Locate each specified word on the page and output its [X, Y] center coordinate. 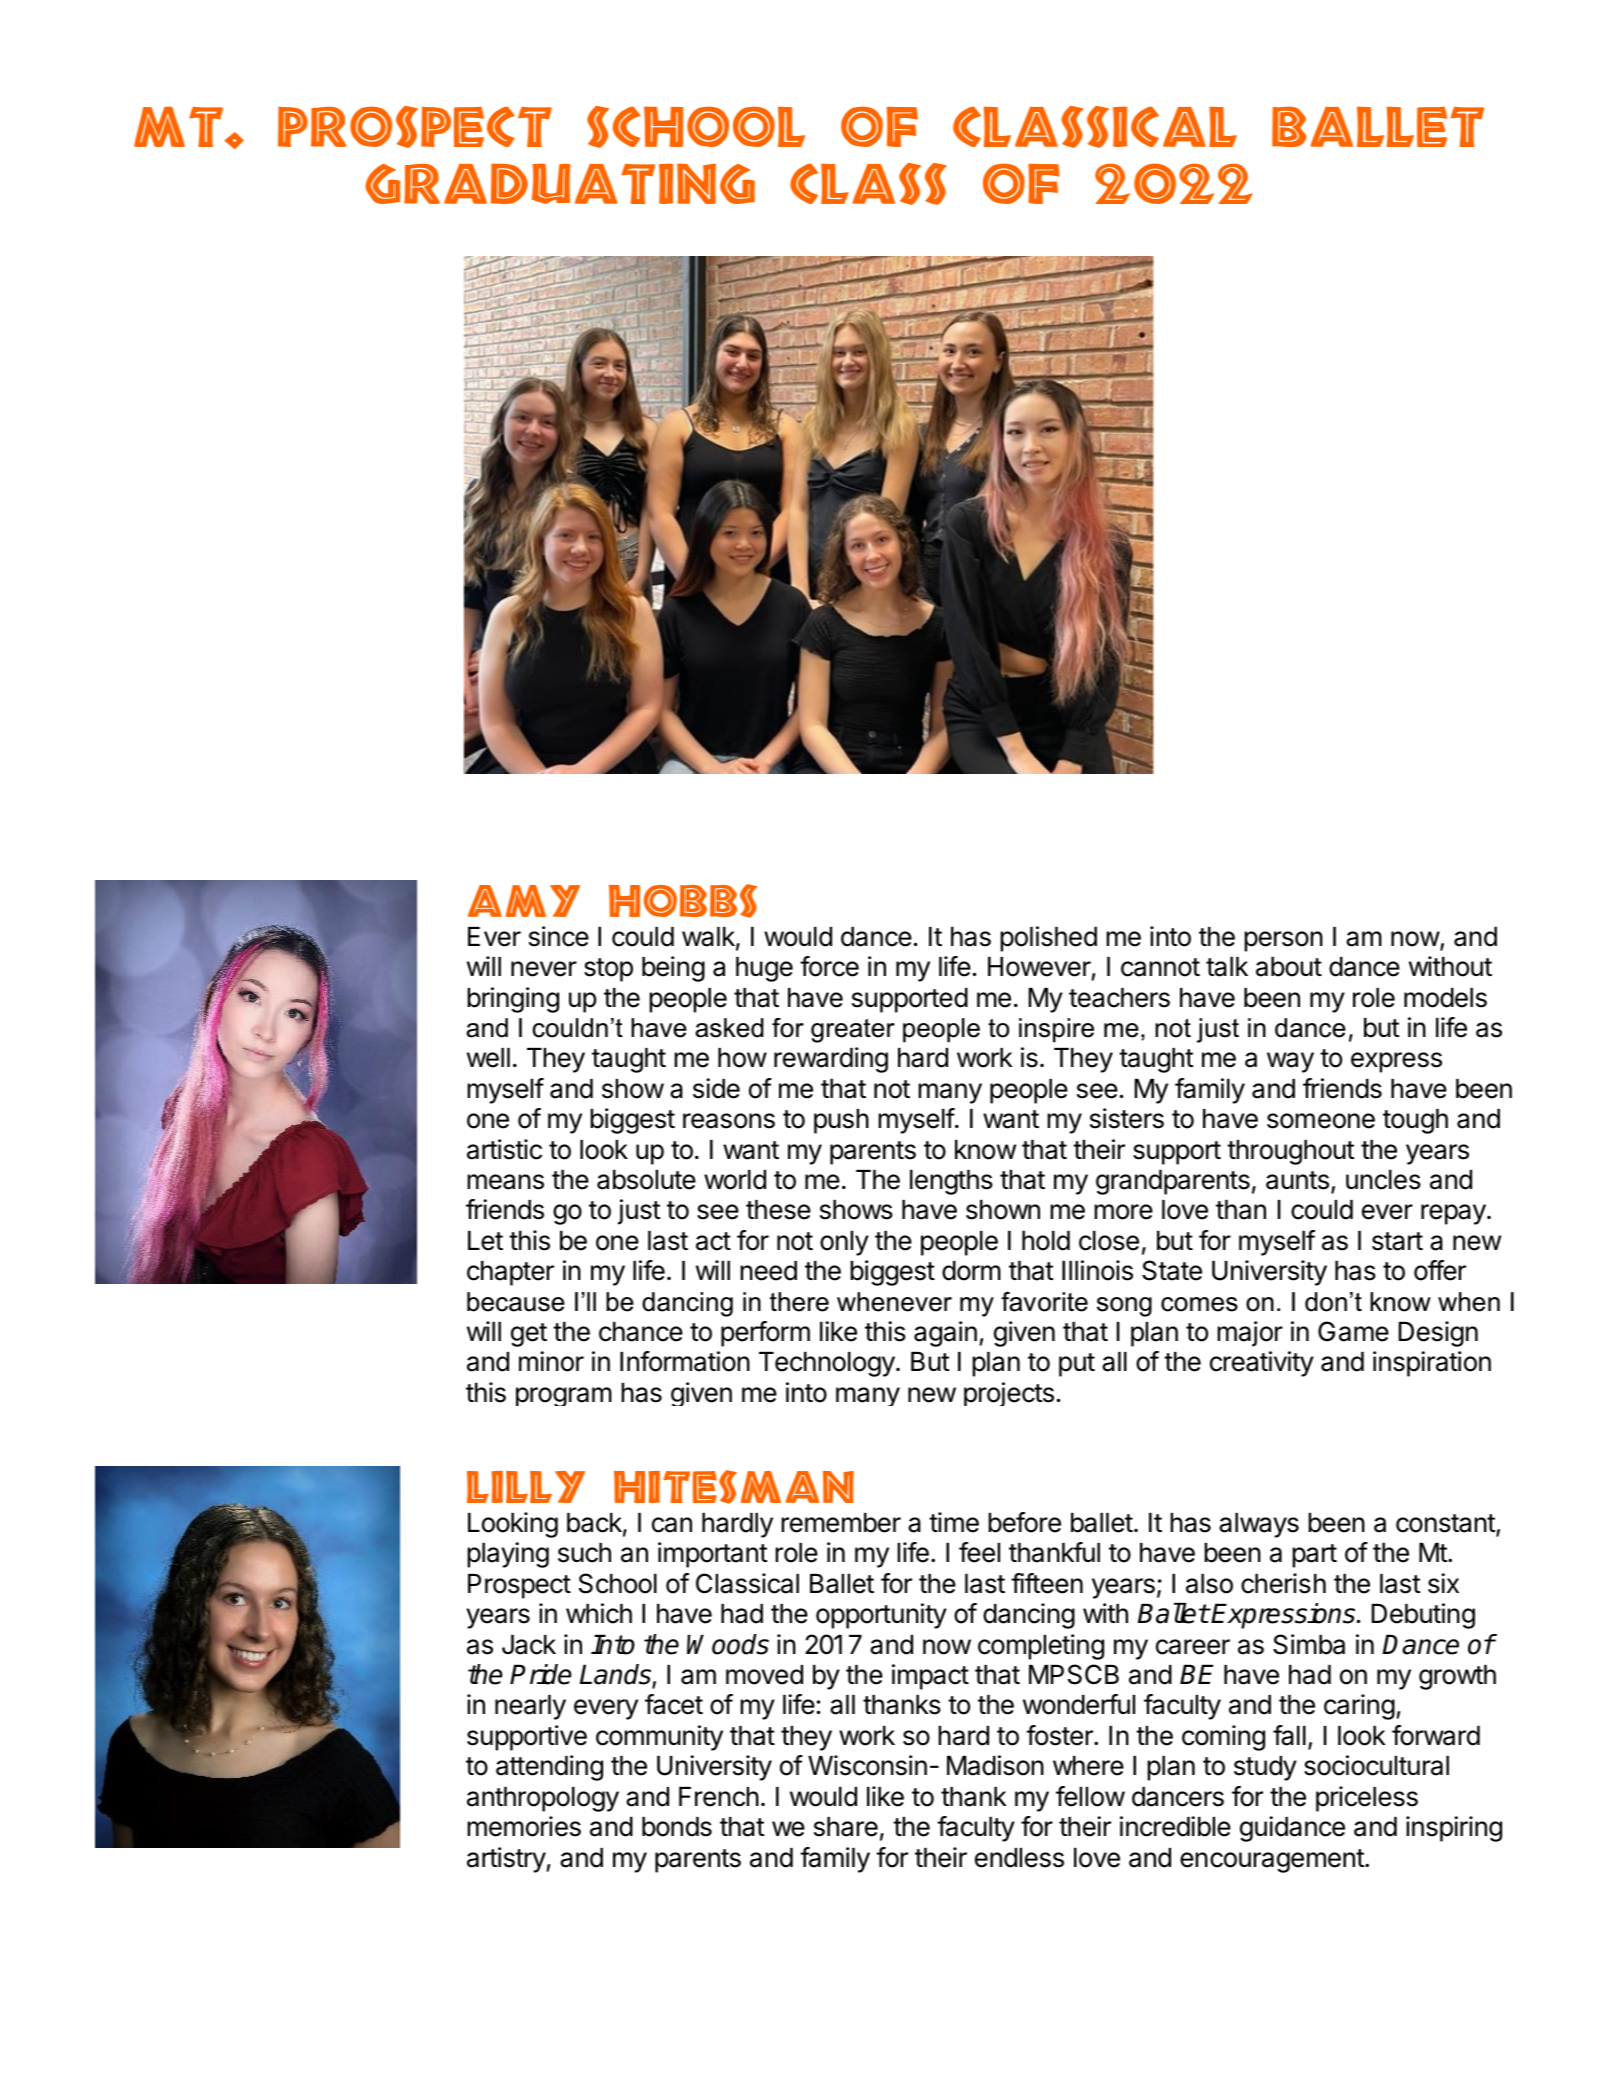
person [1283, 941]
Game [1353, 1331]
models [1445, 998]
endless [1019, 1858]
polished [1048, 939]
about [1289, 967]
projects [1009, 1394]
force [829, 966]
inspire [1056, 1030]
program [564, 1396]
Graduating [560, 183]
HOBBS [683, 901]
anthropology [543, 1799]
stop [608, 970]
